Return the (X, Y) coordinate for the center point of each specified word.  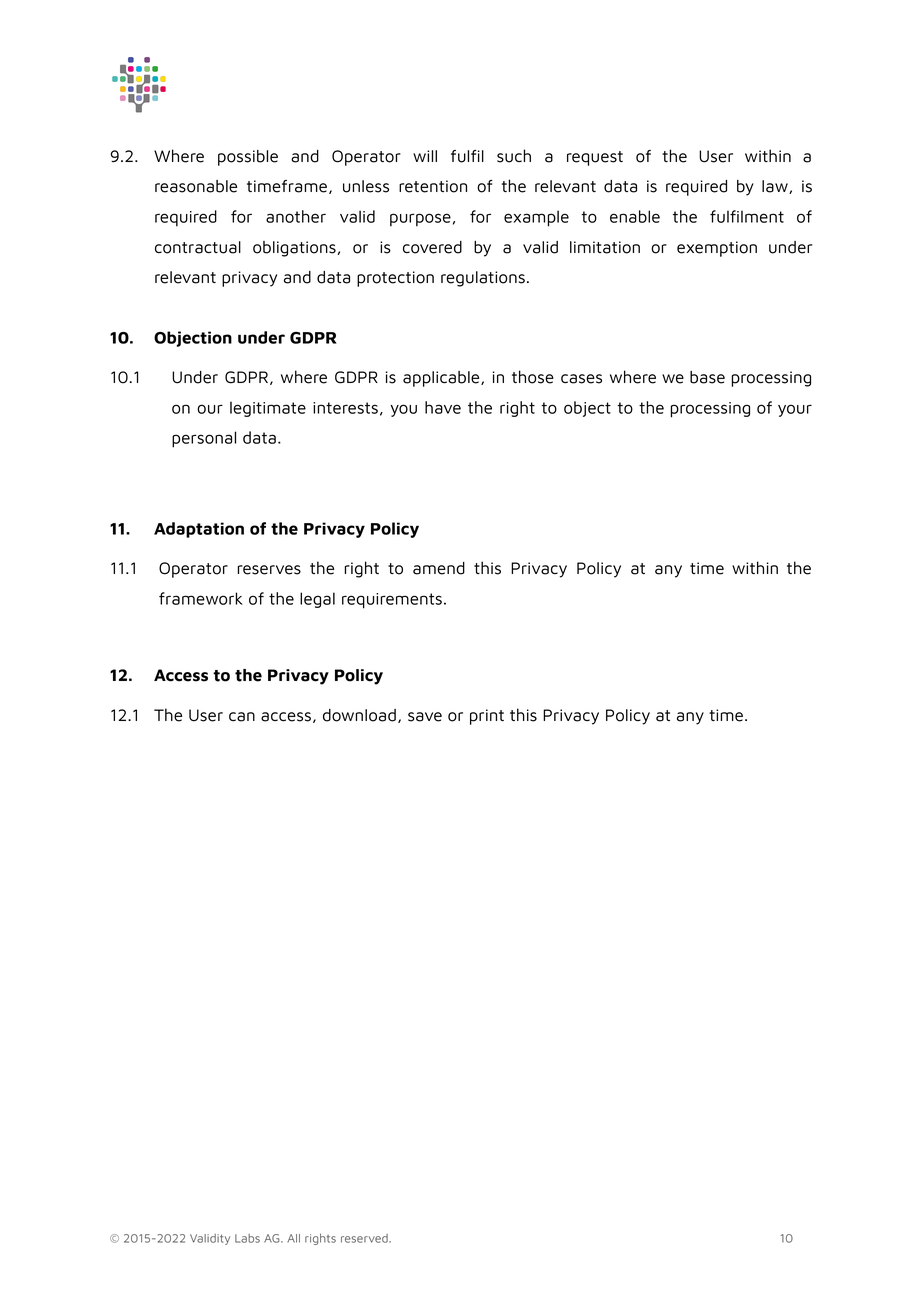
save (425, 717)
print (487, 717)
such (514, 156)
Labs (247, 1238)
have (443, 407)
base (707, 377)
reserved (365, 1238)
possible (248, 158)
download (359, 715)
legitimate (268, 409)
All (293, 1238)
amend (439, 568)
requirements (392, 601)
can (242, 717)
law (776, 187)
